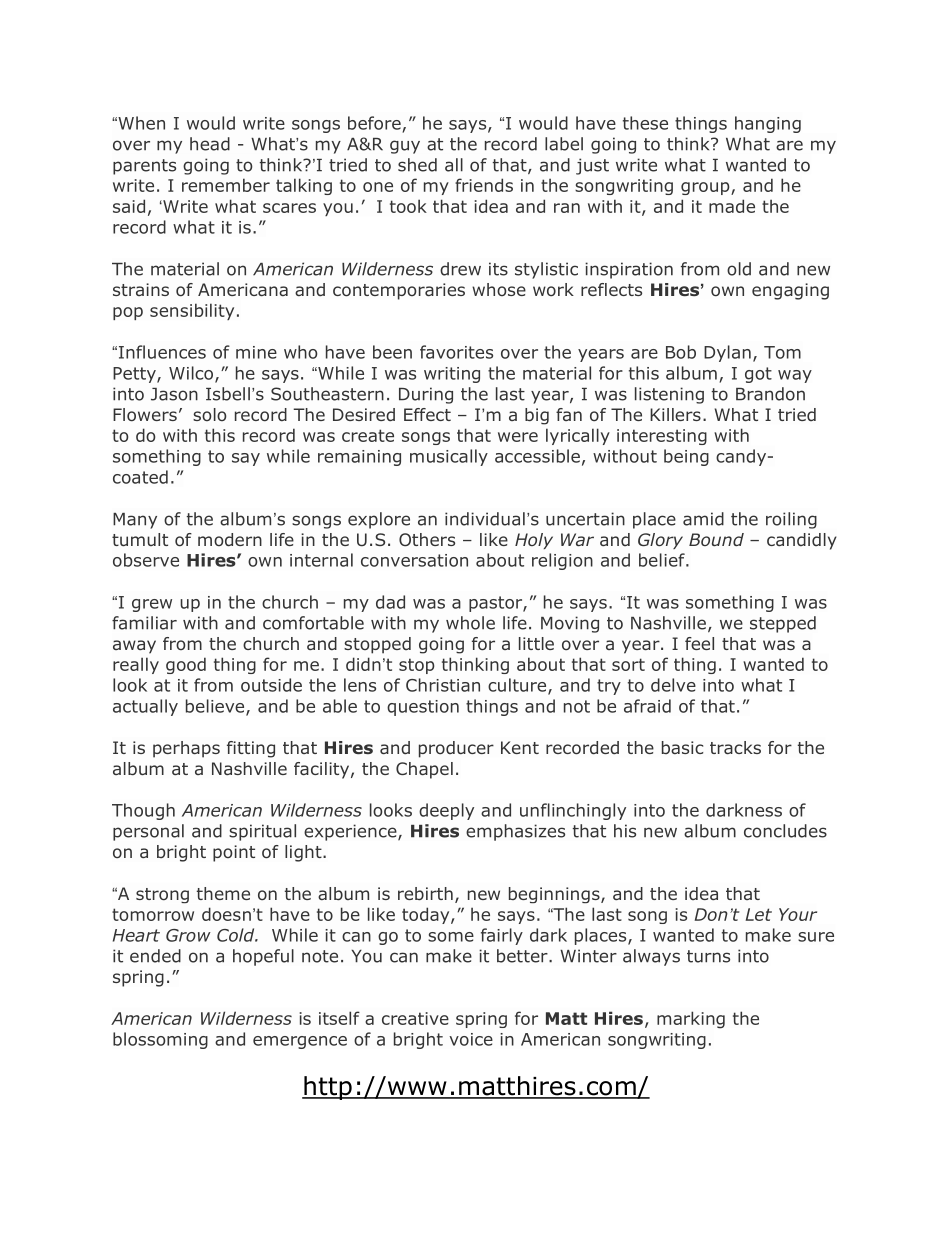 This screenshot has height=1233, width=952. What do you see at coordinates (210, 144) in the screenshot?
I see `head` at bounding box center [210, 144].
